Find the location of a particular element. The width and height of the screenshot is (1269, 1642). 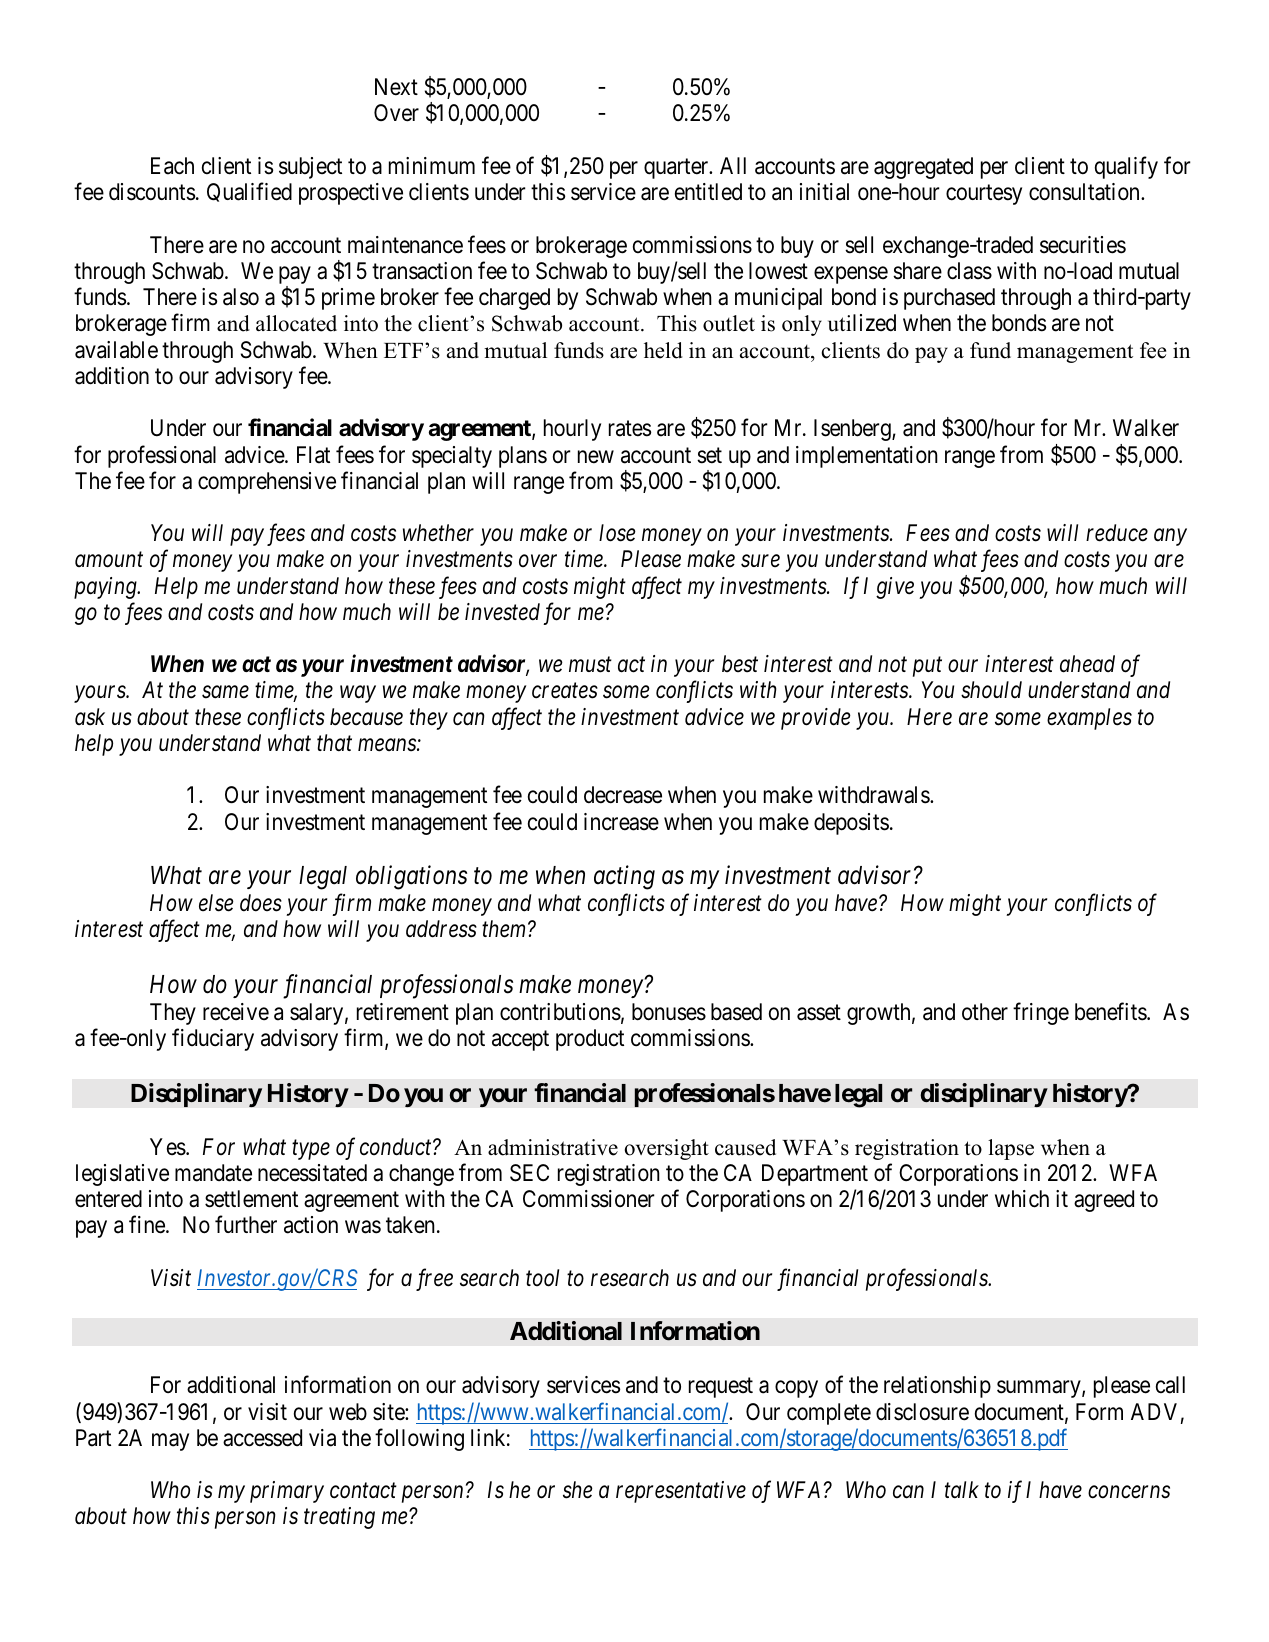

Each is located at coordinates (172, 166).
